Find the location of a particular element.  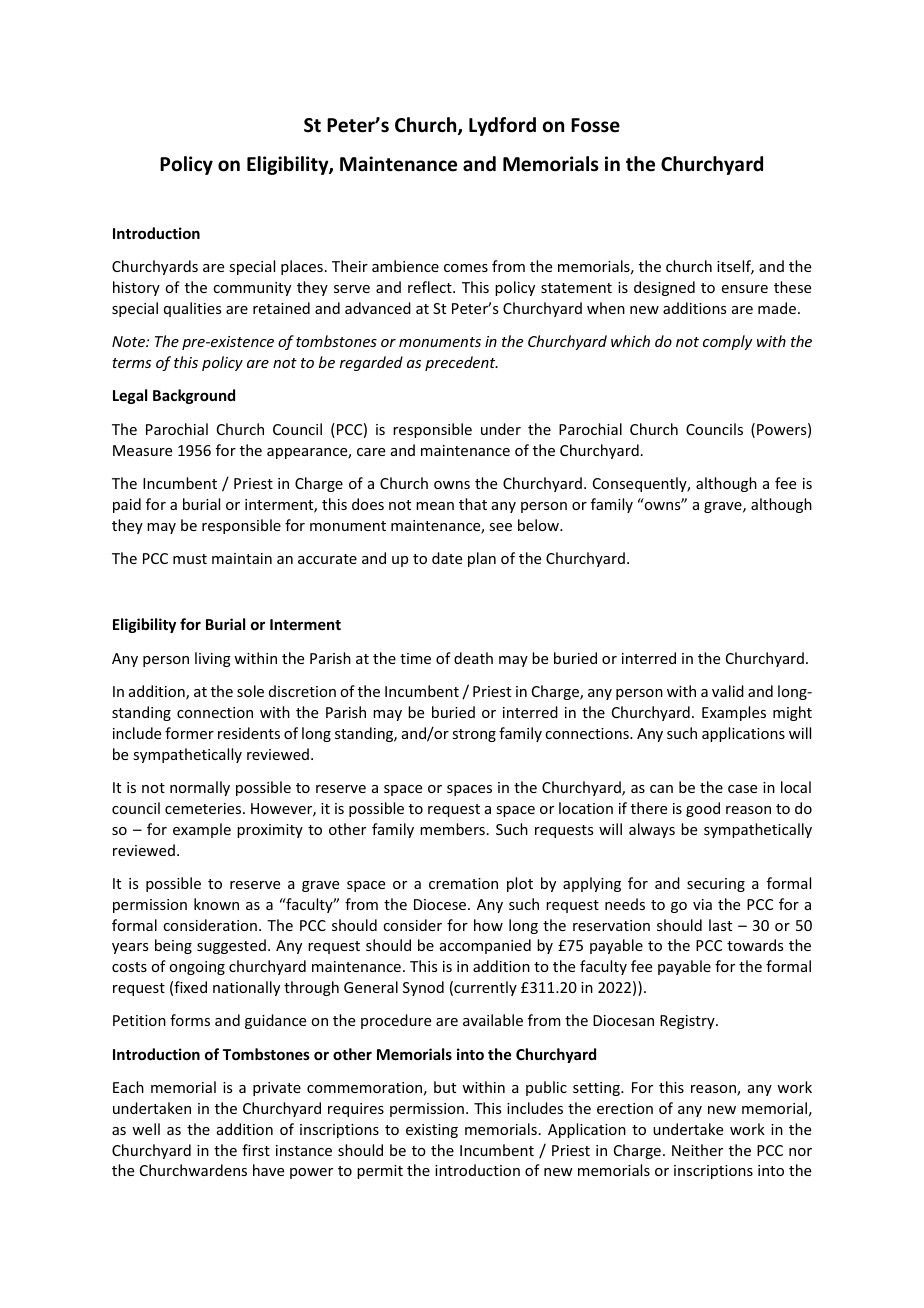

first is located at coordinates (256, 1150).
